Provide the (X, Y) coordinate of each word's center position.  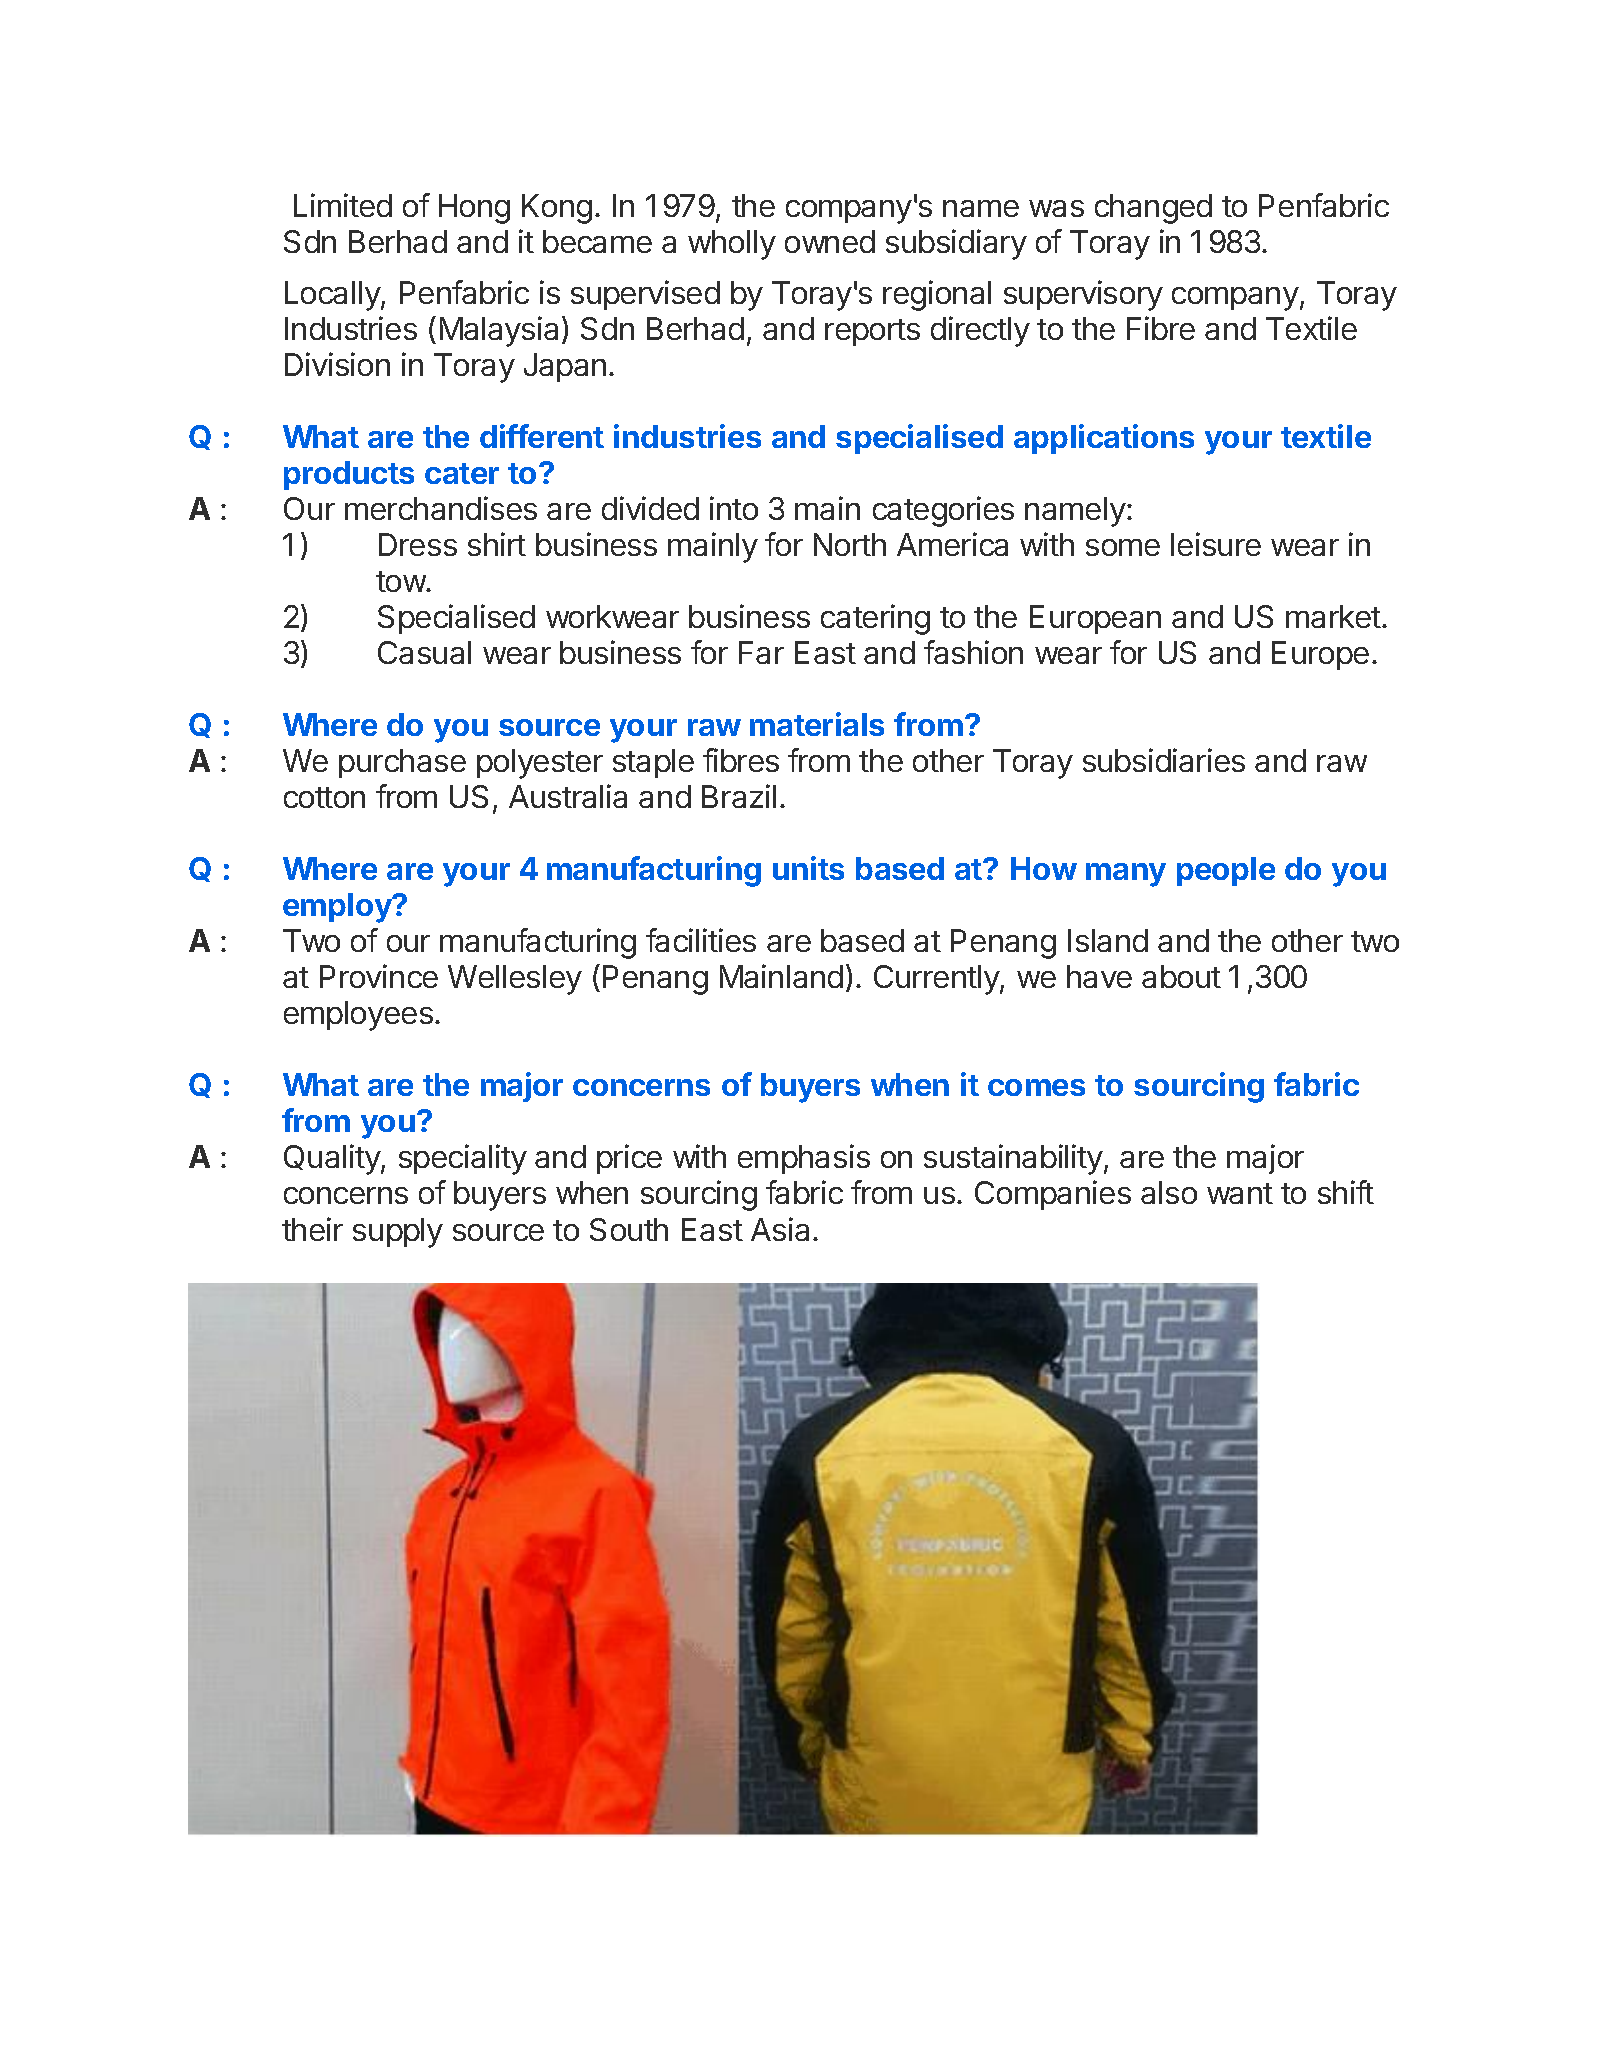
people (1226, 871)
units (808, 868)
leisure (1216, 544)
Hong (474, 209)
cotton (324, 797)
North (850, 544)
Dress (418, 544)
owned (830, 241)
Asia (780, 1229)
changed (1153, 209)
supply (398, 1233)
